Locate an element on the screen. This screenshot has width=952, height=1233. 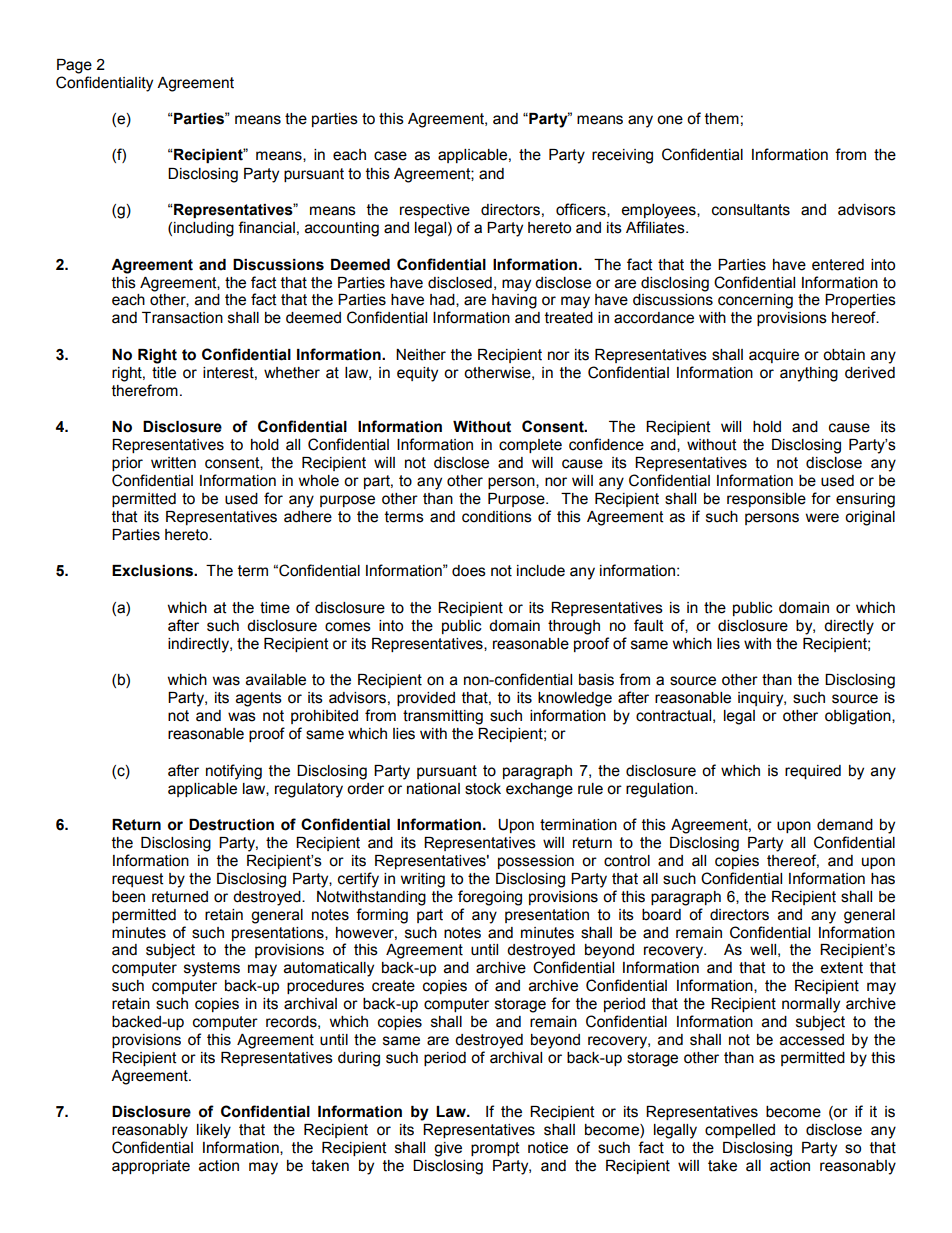
them is located at coordinates (722, 119).
